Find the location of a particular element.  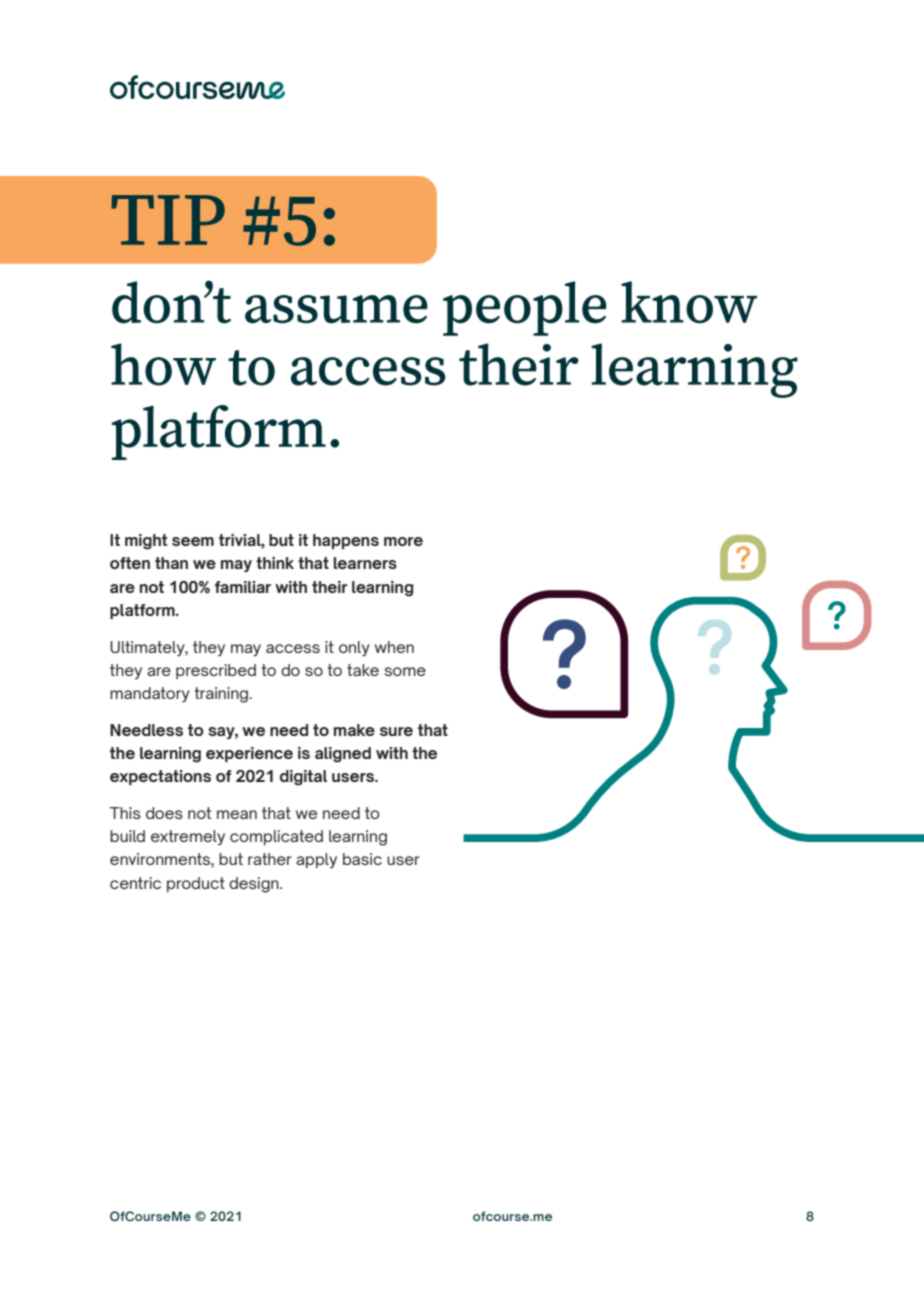

assume is located at coordinates (336, 309).
